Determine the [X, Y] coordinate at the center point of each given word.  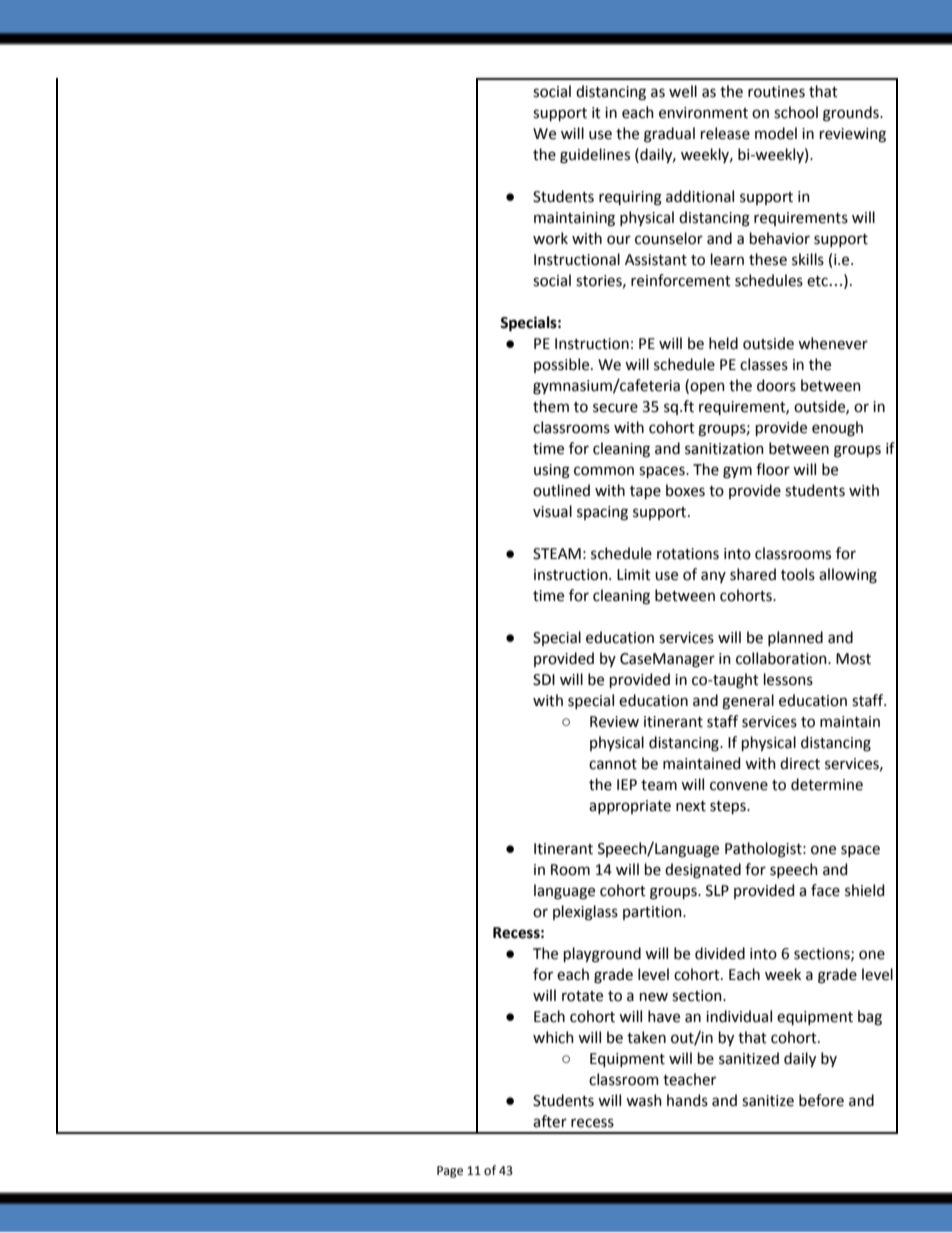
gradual [669, 135]
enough [837, 429]
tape [645, 492]
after [550, 1121]
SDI [544, 680]
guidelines [595, 156]
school [796, 112]
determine [827, 784]
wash [644, 1100]
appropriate [630, 807]
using [552, 471]
